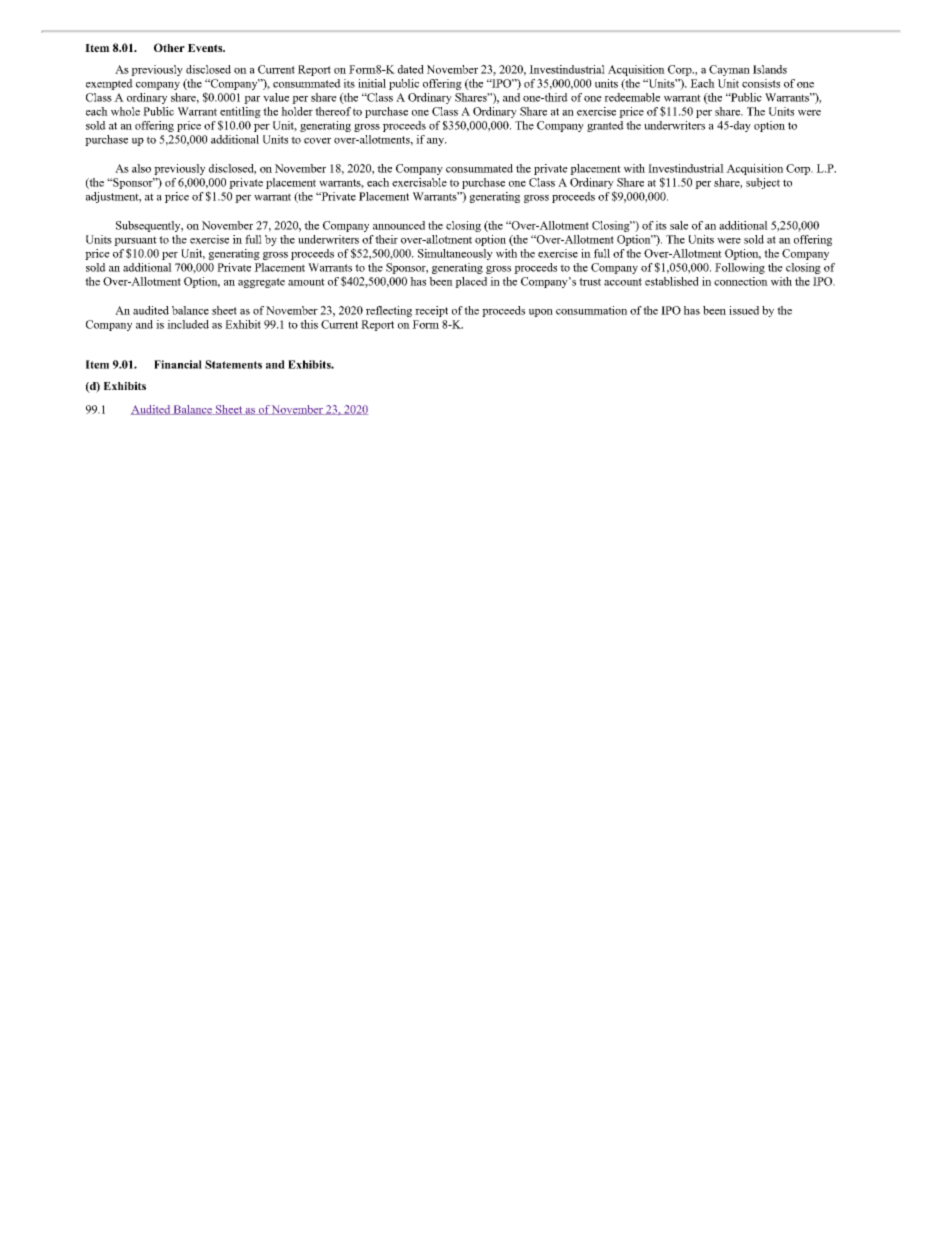 Image resolution: width=952 pixels, height=1233 pixels. What do you see at coordinates (178, 364) in the screenshot?
I see `Financial` at bounding box center [178, 364].
